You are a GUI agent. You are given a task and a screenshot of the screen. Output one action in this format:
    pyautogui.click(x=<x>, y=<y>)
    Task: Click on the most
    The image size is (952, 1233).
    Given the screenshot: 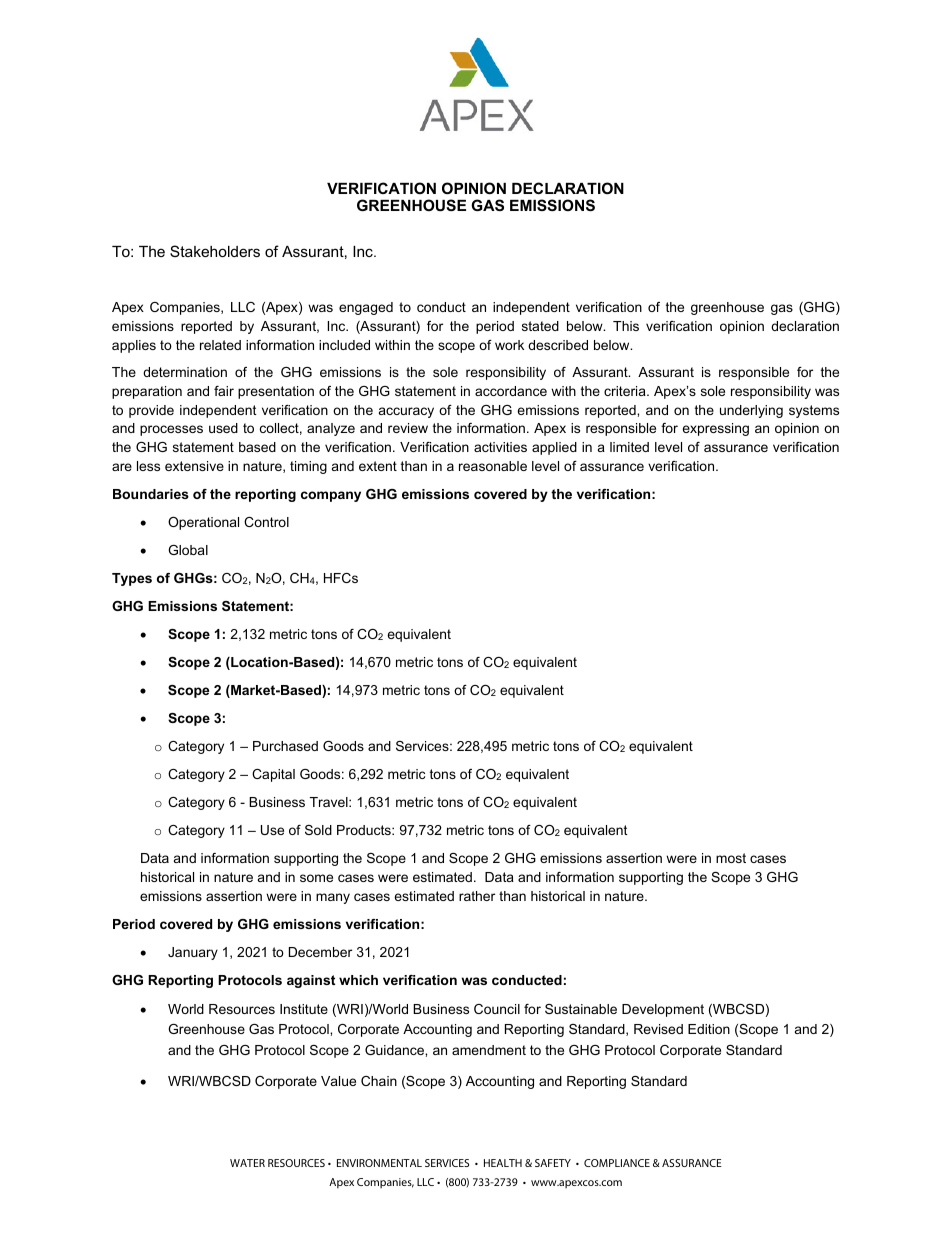 What is the action you would take?
    pyautogui.click(x=731, y=858)
